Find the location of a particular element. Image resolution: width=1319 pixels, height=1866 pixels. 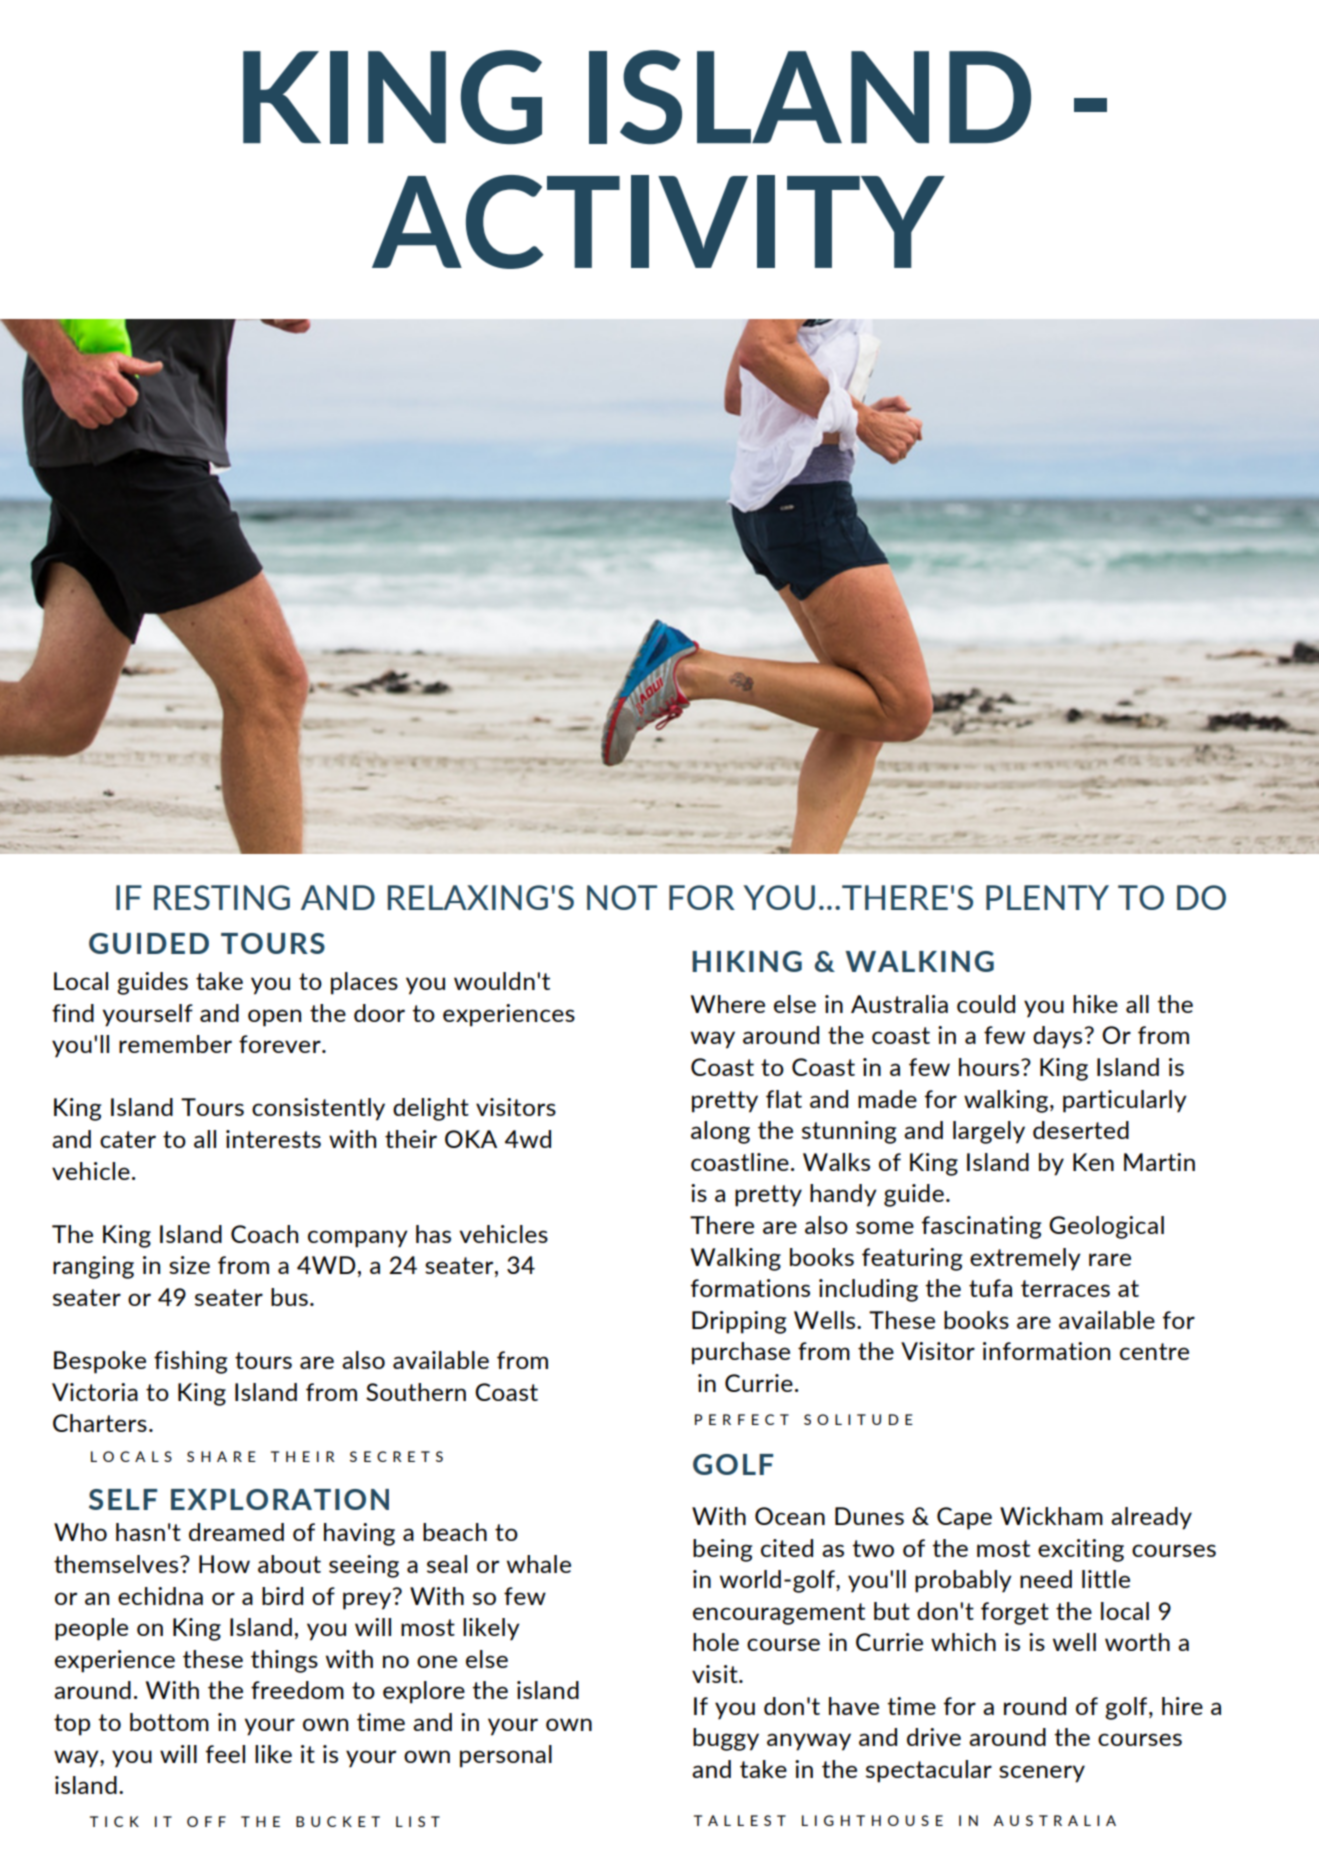

deserted is located at coordinates (1081, 1130).
